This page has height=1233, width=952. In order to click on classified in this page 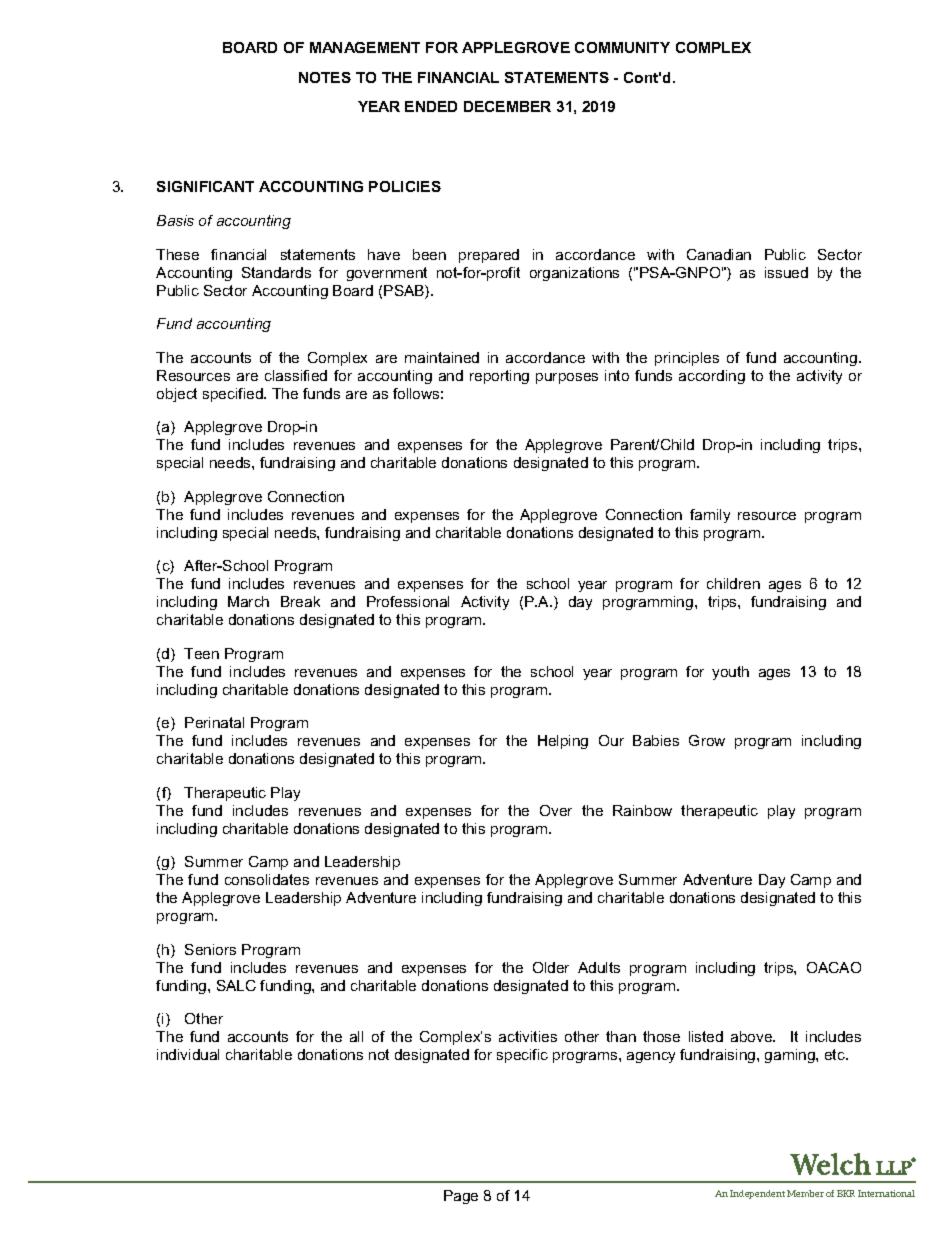, I will do `click(296, 375)`.
